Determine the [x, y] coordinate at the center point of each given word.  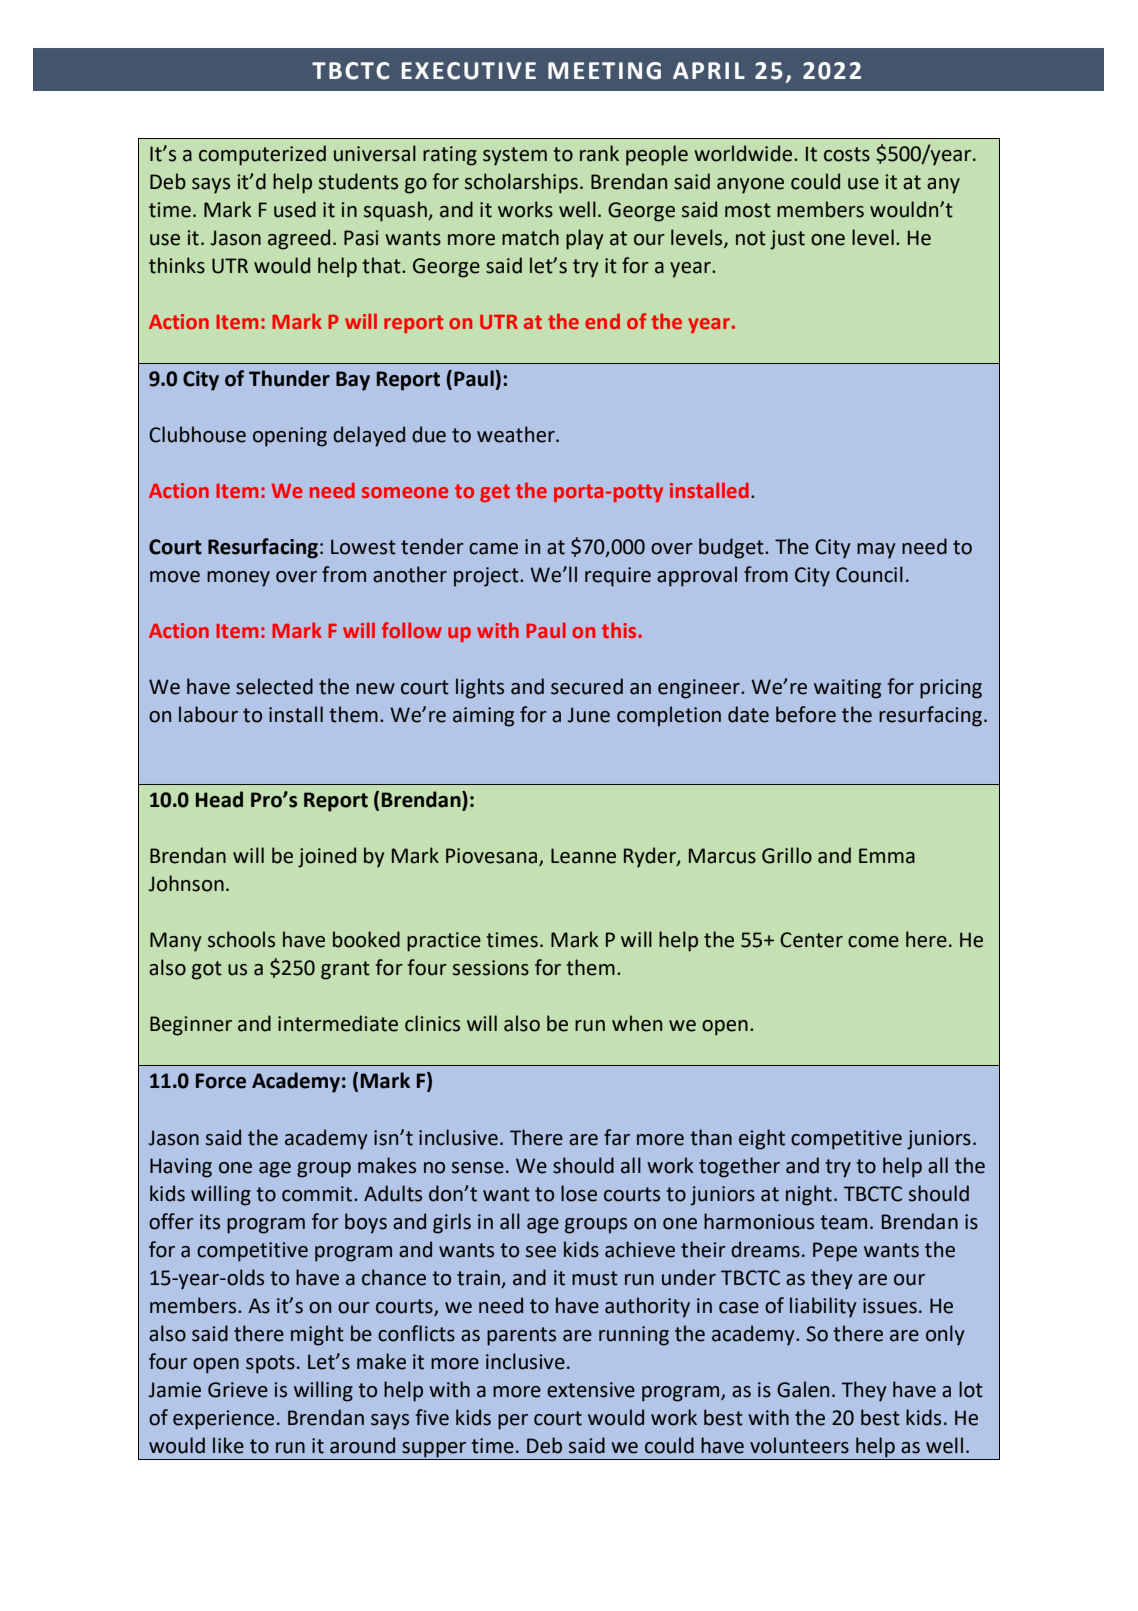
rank [599, 153]
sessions [491, 968]
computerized [262, 155]
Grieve [238, 1390]
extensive [591, 1390]
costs [847, 154]
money [238, 579]
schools [241, 939]
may [876, 551]
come [873, 942]
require [618, 577]
